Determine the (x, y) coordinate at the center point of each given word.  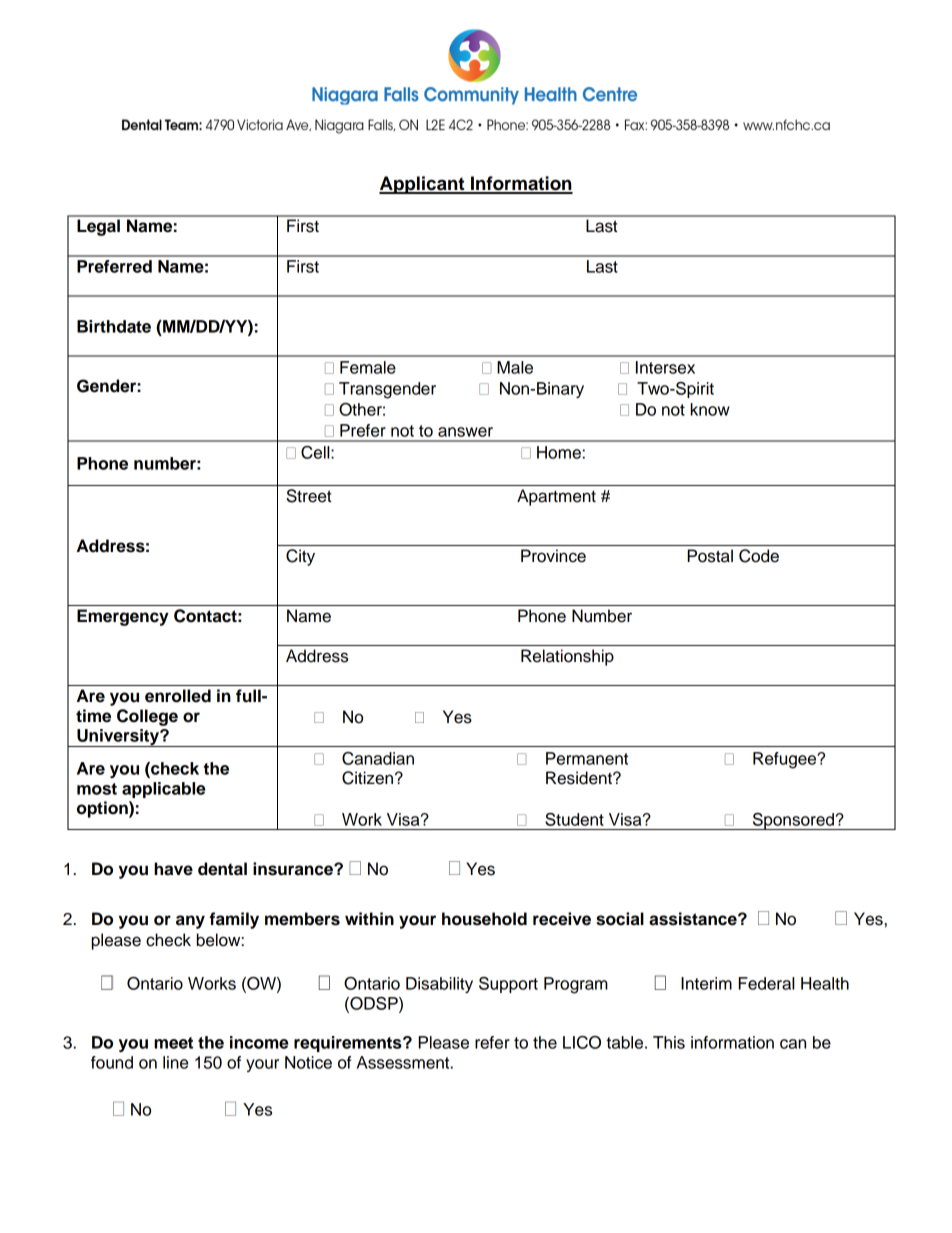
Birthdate (114, 326)
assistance (694, 919)
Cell (316, 452)
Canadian (378, 758)
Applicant (423, 185)
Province (553, 556)
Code (759, 556)
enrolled (178, 696)
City (300, 557)
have (173, 869)
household (484, 919)
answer (465, 432)
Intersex (665, 367)
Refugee (786, 760)
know (710, 409)
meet (173, 1043)
